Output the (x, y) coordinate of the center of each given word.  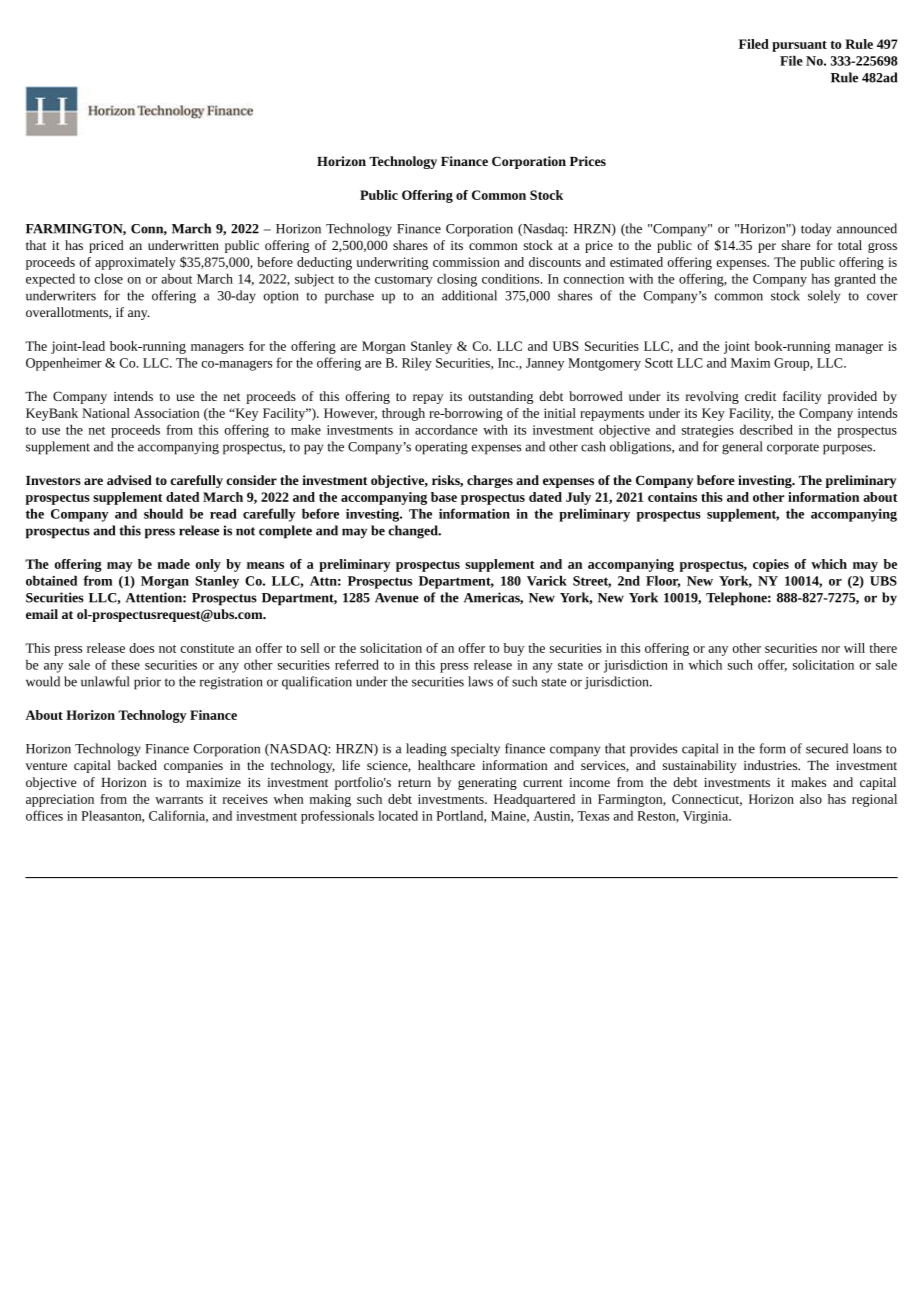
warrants (179, 800)
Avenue (397, 598)
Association (166, 413)
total (850, 245)
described (766, 429)
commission (466, 262)
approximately (135, 263)
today (816, 230)
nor (831, 649)
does (141, 648)
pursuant (799, 46)
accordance (446, 429)
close (109, 278)
